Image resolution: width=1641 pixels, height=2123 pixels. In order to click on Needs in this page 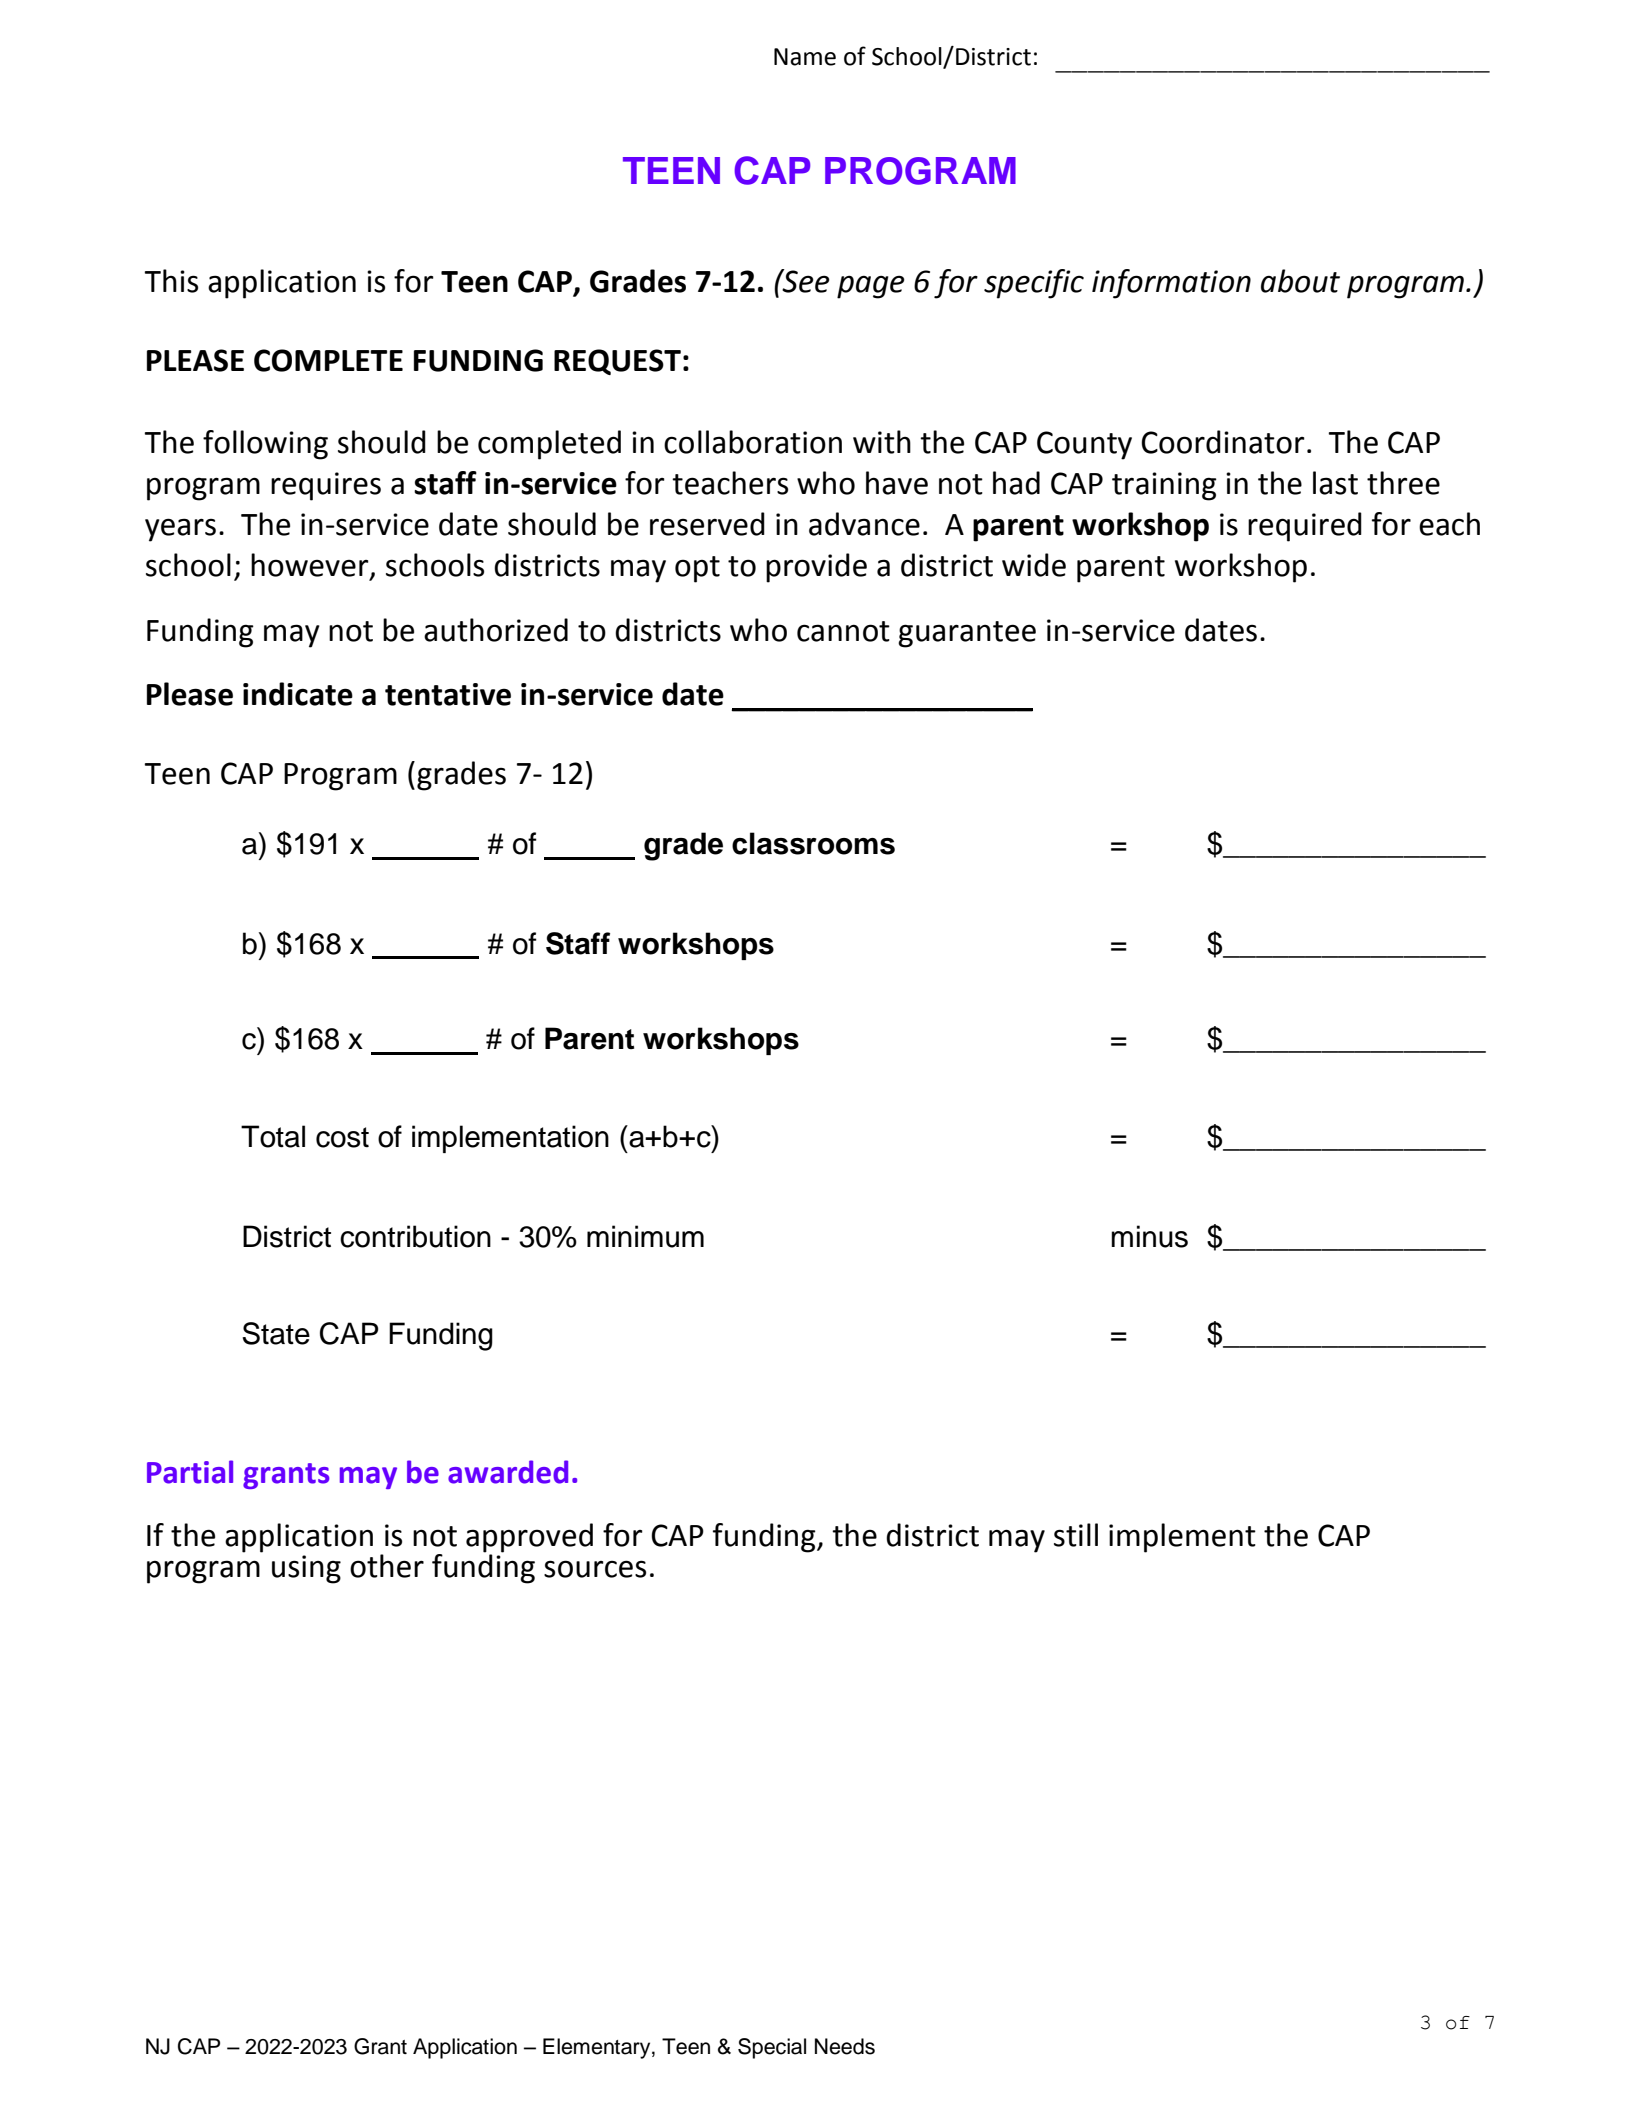, I will do `click(845, 2046)`.
